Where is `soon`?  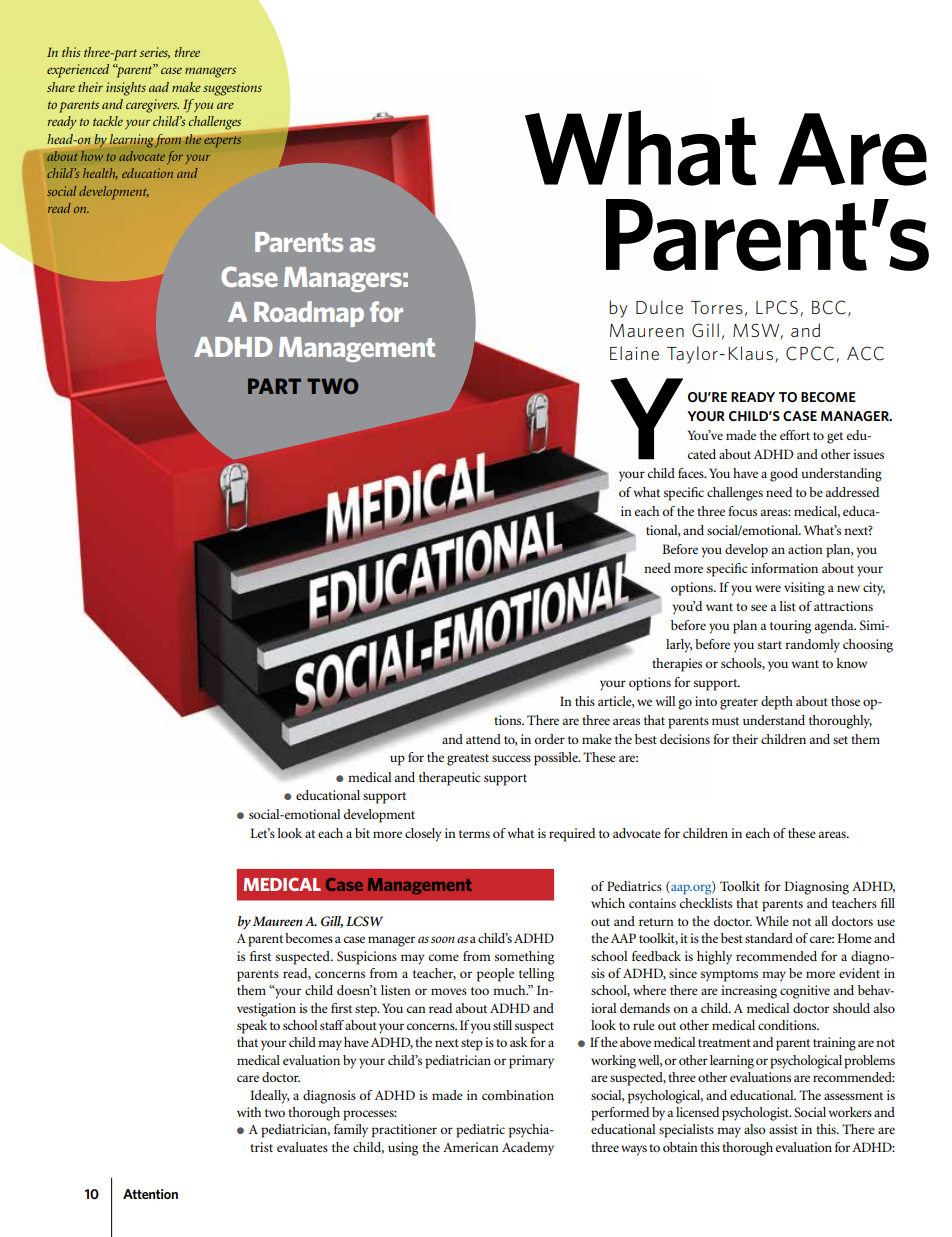
soon is located at coordinates (443, 939).
